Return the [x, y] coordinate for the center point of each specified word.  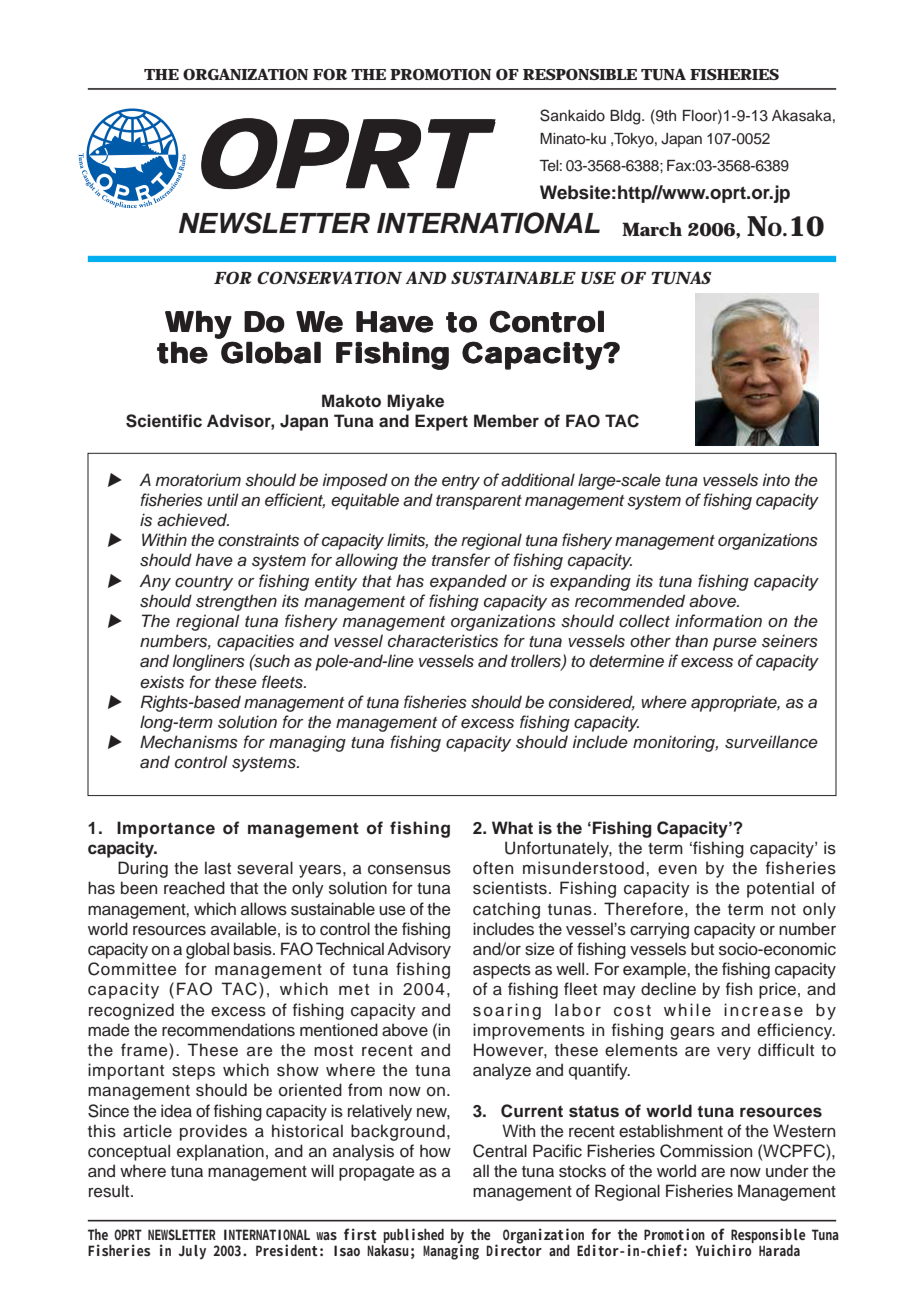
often [493, 868]
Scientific [164, 421]
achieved [193, 520]
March [652, 229]
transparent [479, 502]
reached [194, 888]
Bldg [626, 117]
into [776, 479]
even [677, 870]
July [192, 1252]
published [413, 1235]
